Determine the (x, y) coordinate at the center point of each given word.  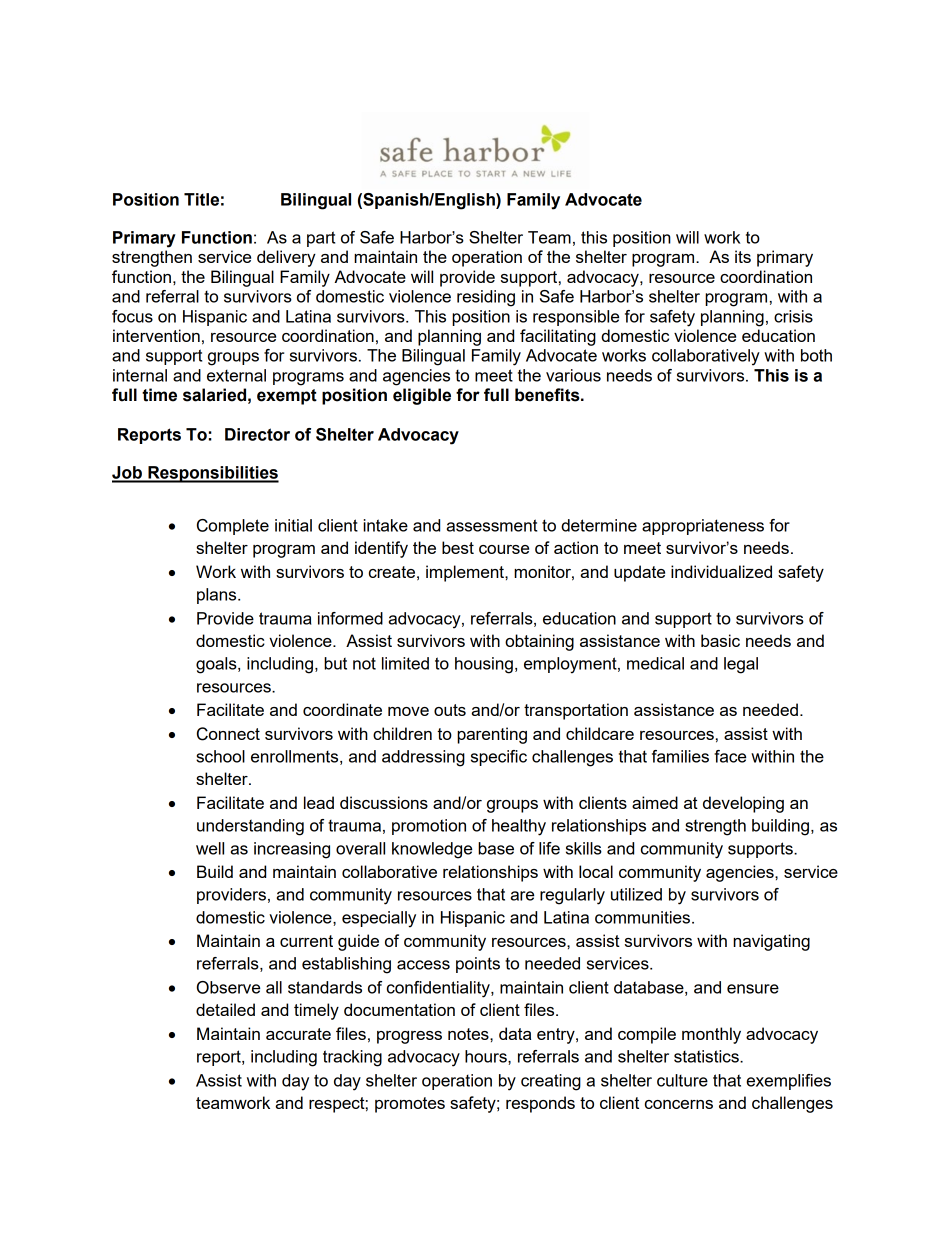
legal (741, 665)
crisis (793, 316)
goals (217, 665)
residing (486, 298)
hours (487, 1056)
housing (484, 665)
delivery (286, 258)
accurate (298, 1034)
